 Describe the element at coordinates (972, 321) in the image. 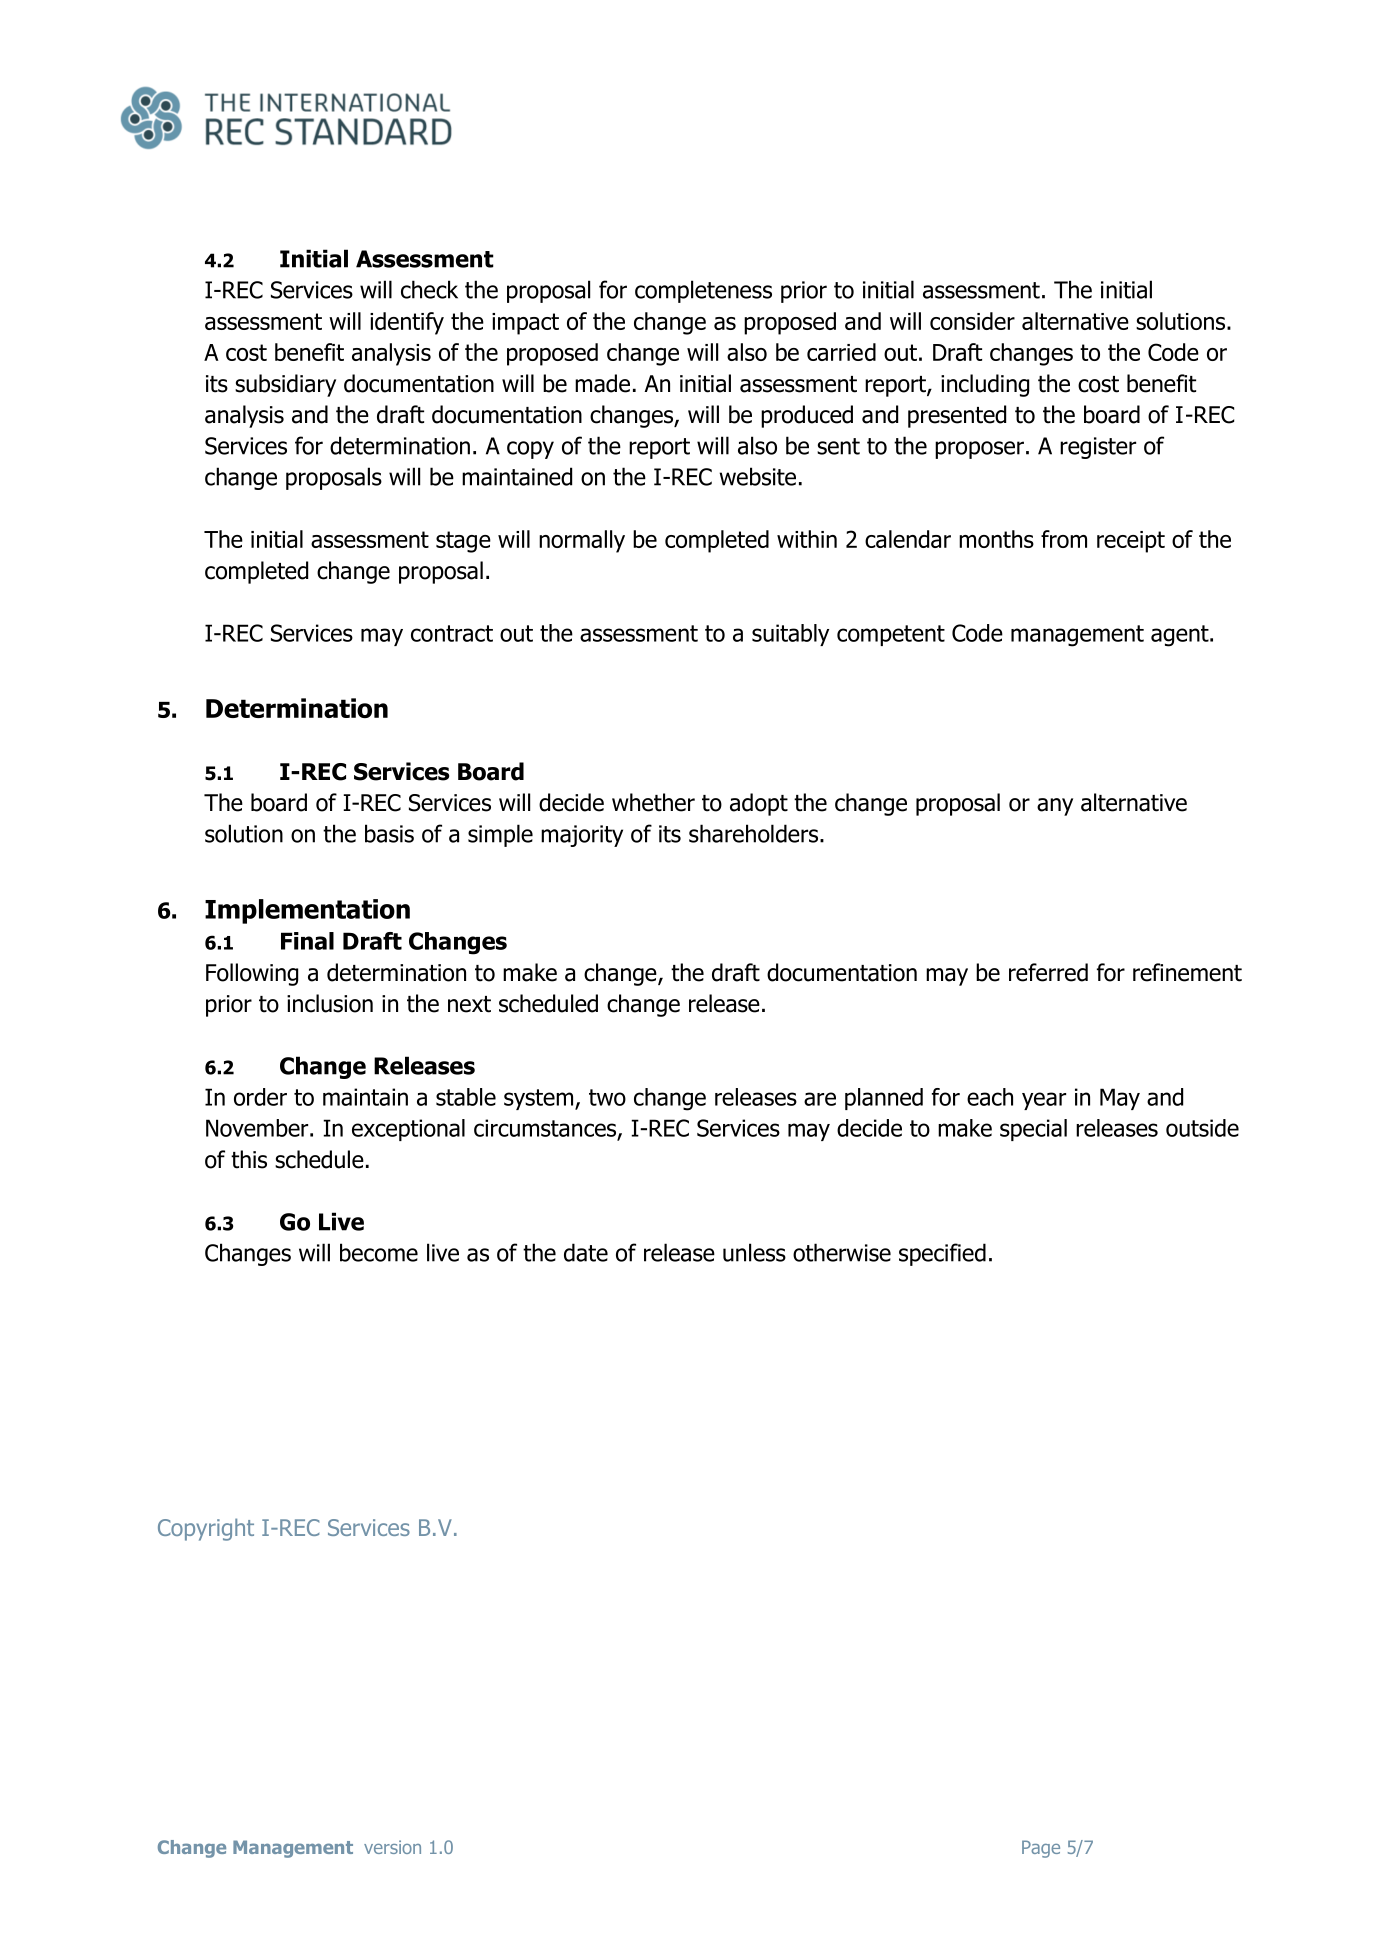

I see `consider` at that location.
